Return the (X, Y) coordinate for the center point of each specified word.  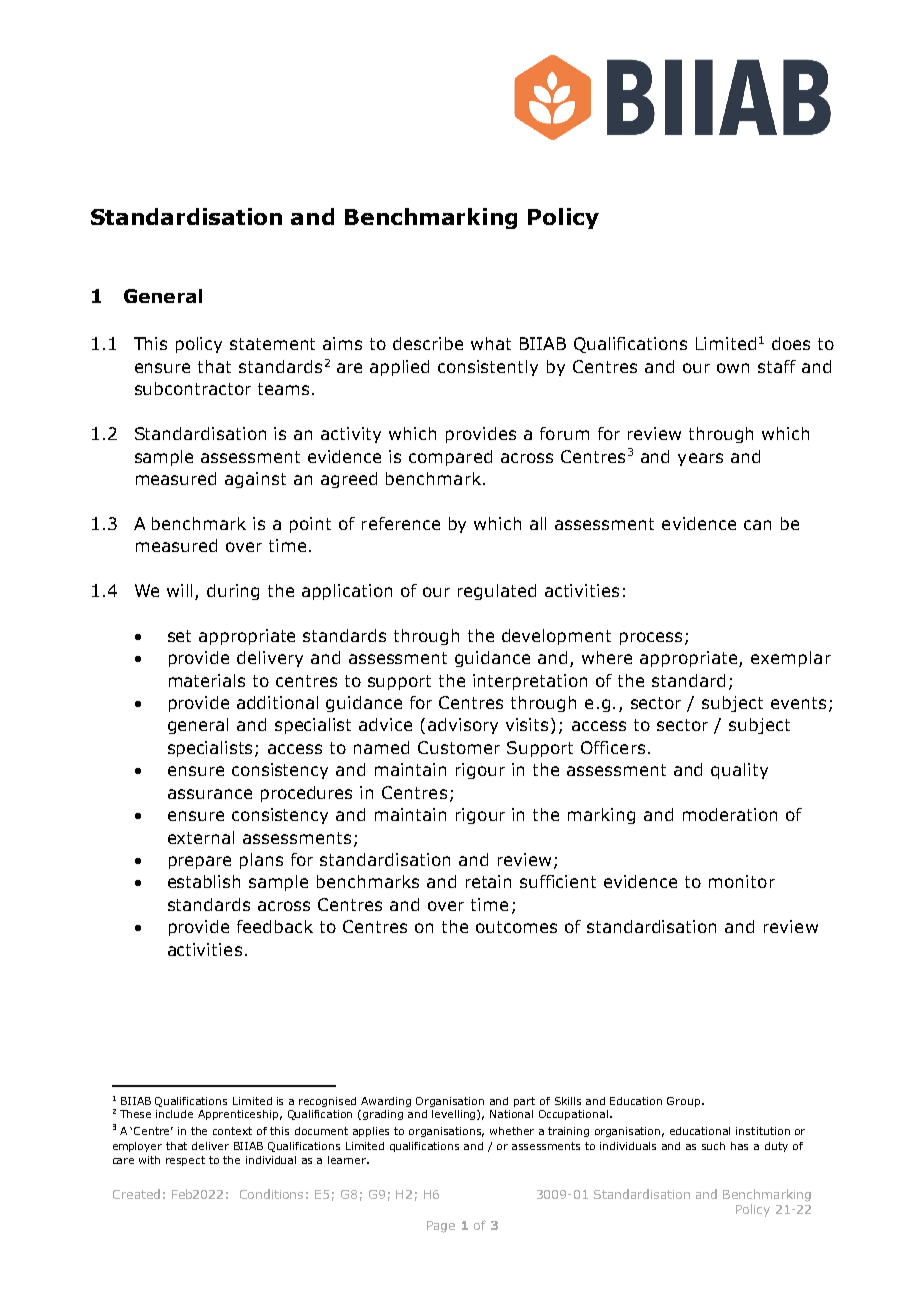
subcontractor (193, 388)
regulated (497, 592)
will (181, 592)
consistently (488, 368)
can (757, 525)
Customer (459, 747)
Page (441, 1227)
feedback (275, 926)
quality (739, 771)
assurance (210, 794)
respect (185, 1161)
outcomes (516, 927)
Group (685, 1102)
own (733, 368)
